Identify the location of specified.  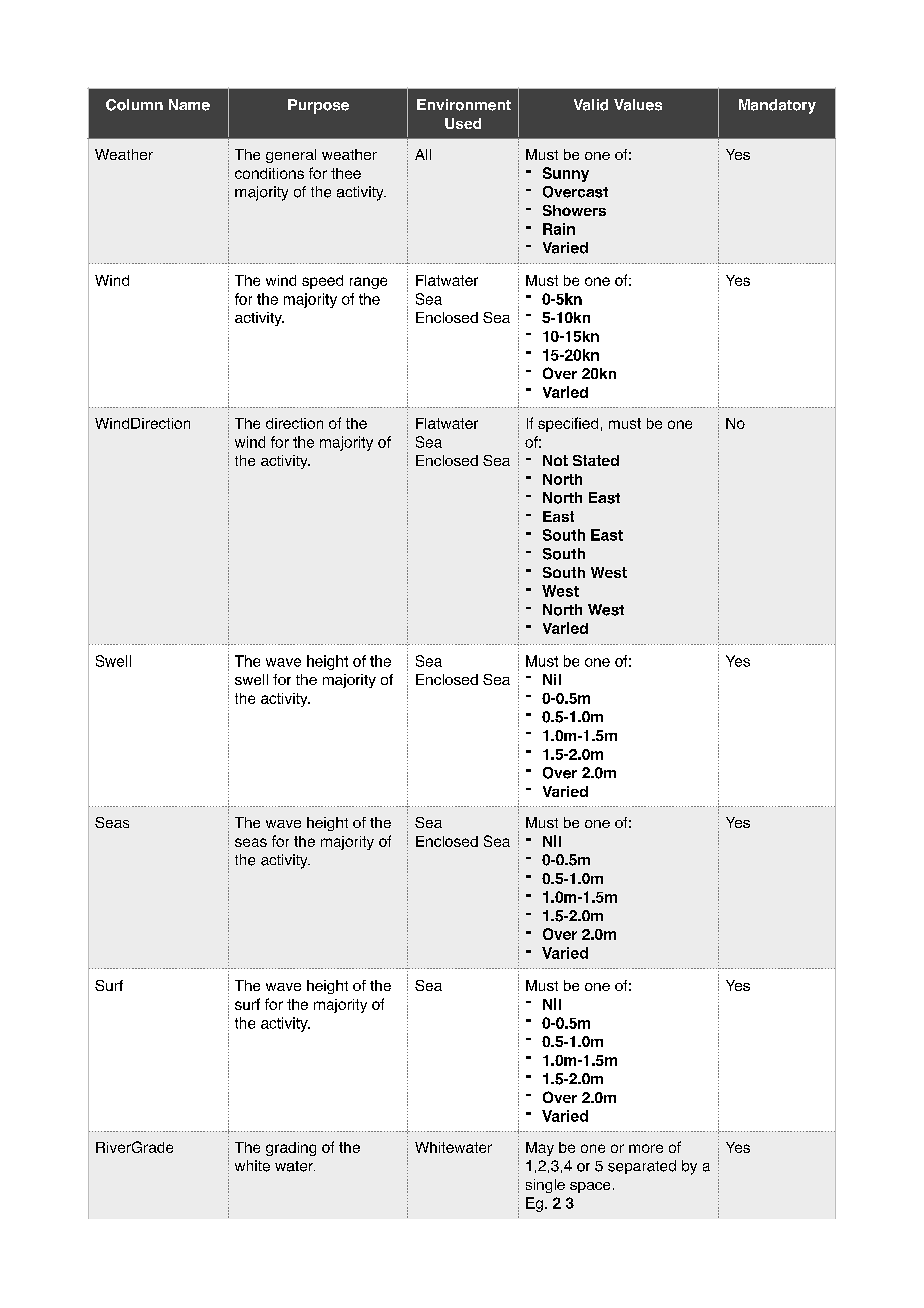
(568, 424).
